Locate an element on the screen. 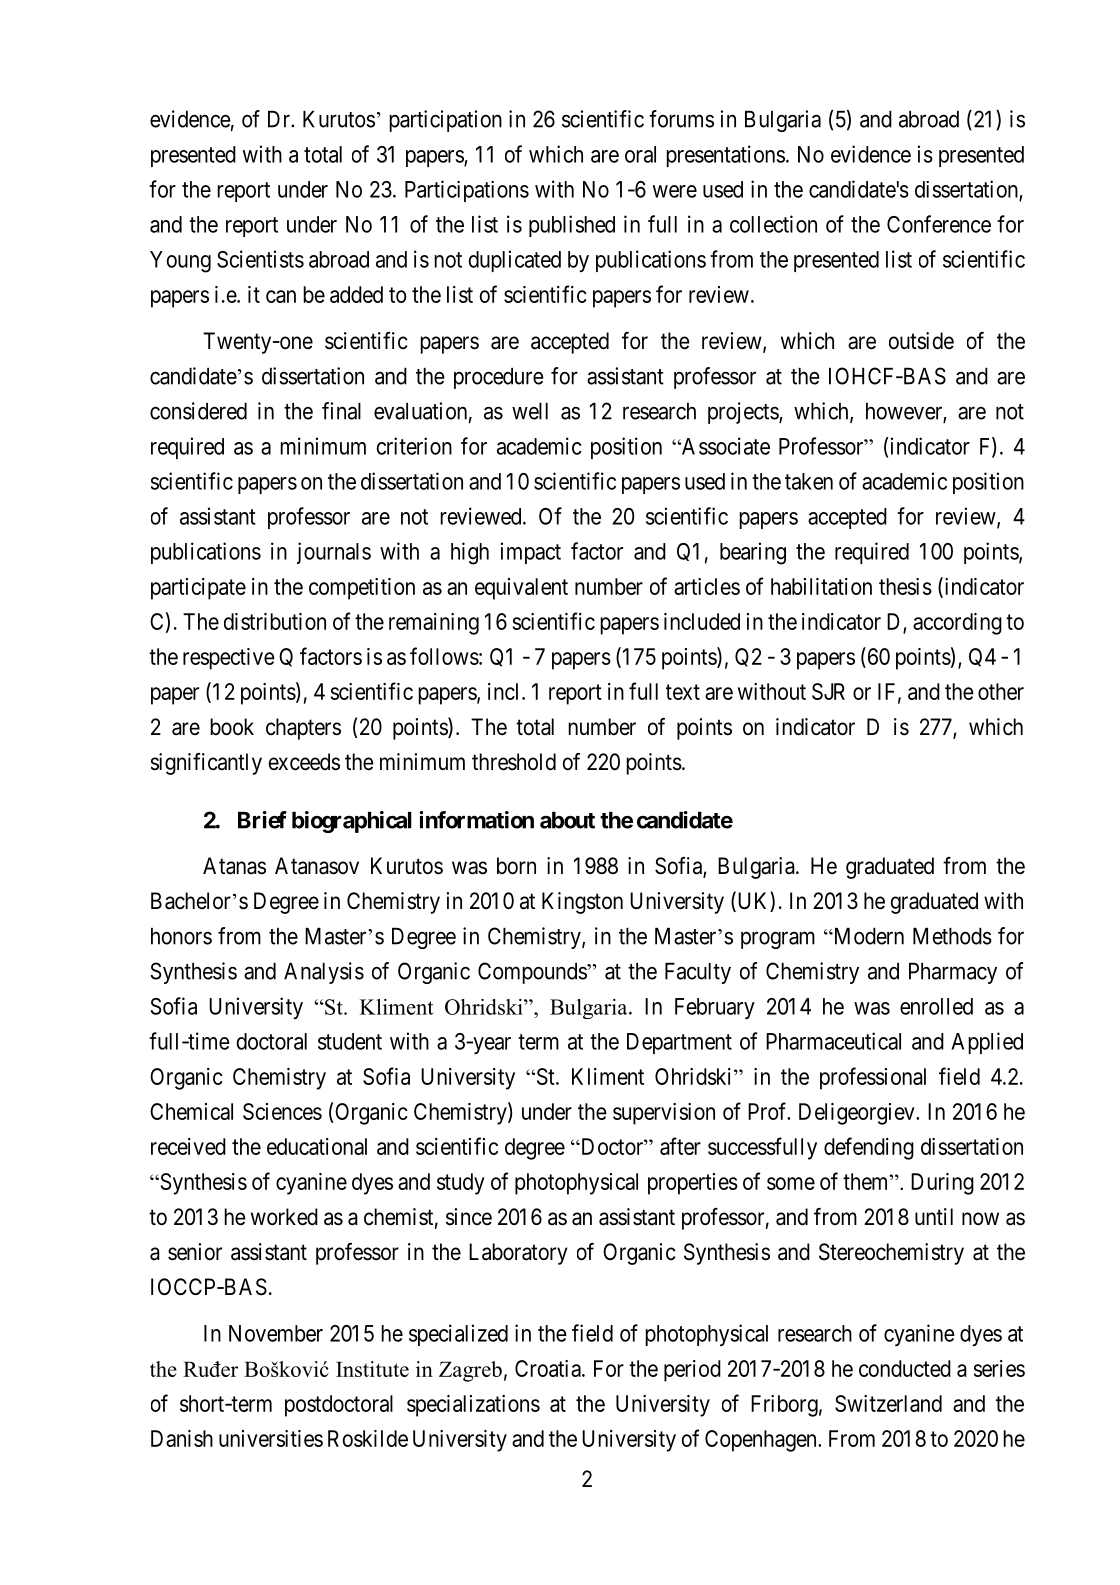  universities is located at coordinates (271, 1438).
